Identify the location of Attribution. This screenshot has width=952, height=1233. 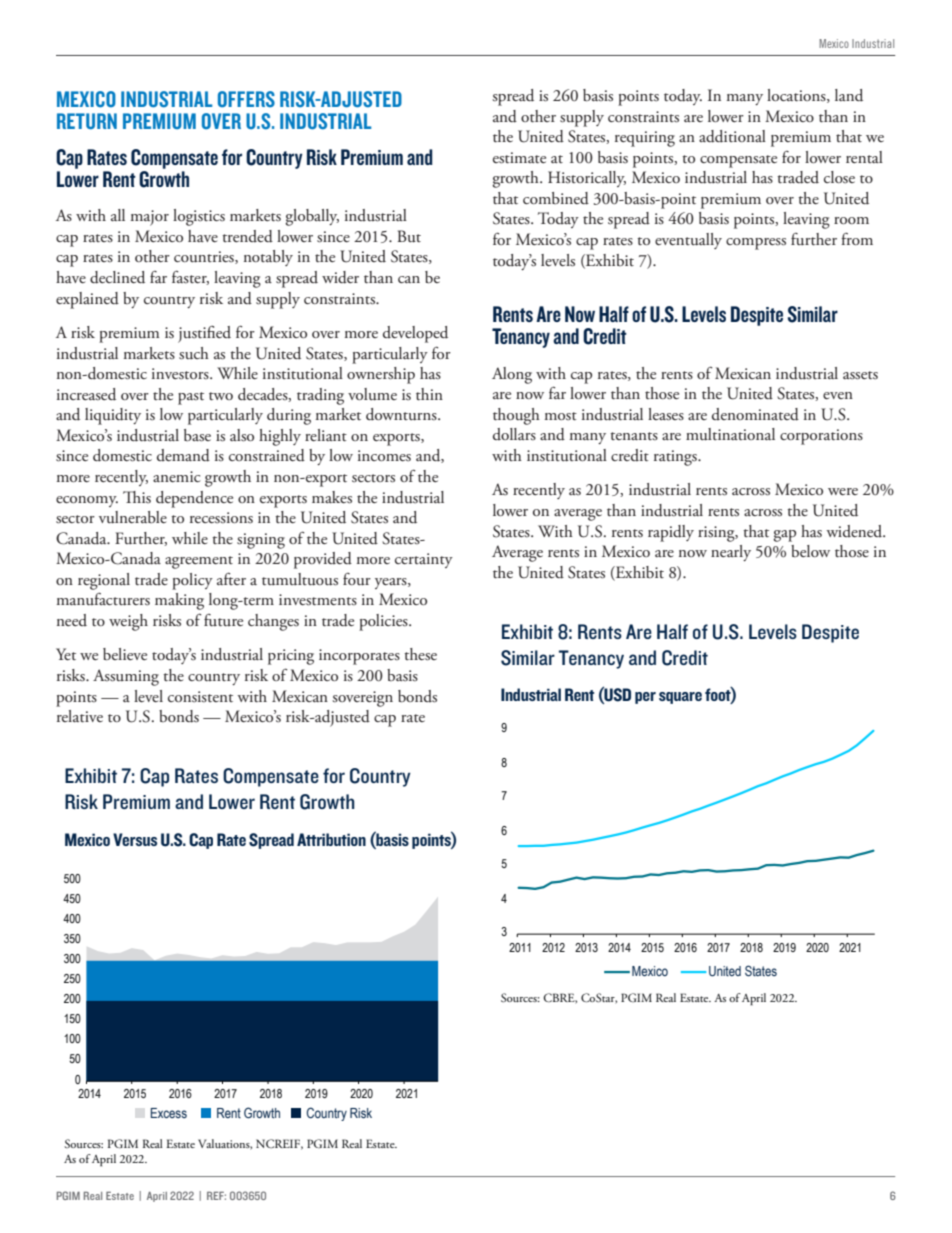
(331, 839).
